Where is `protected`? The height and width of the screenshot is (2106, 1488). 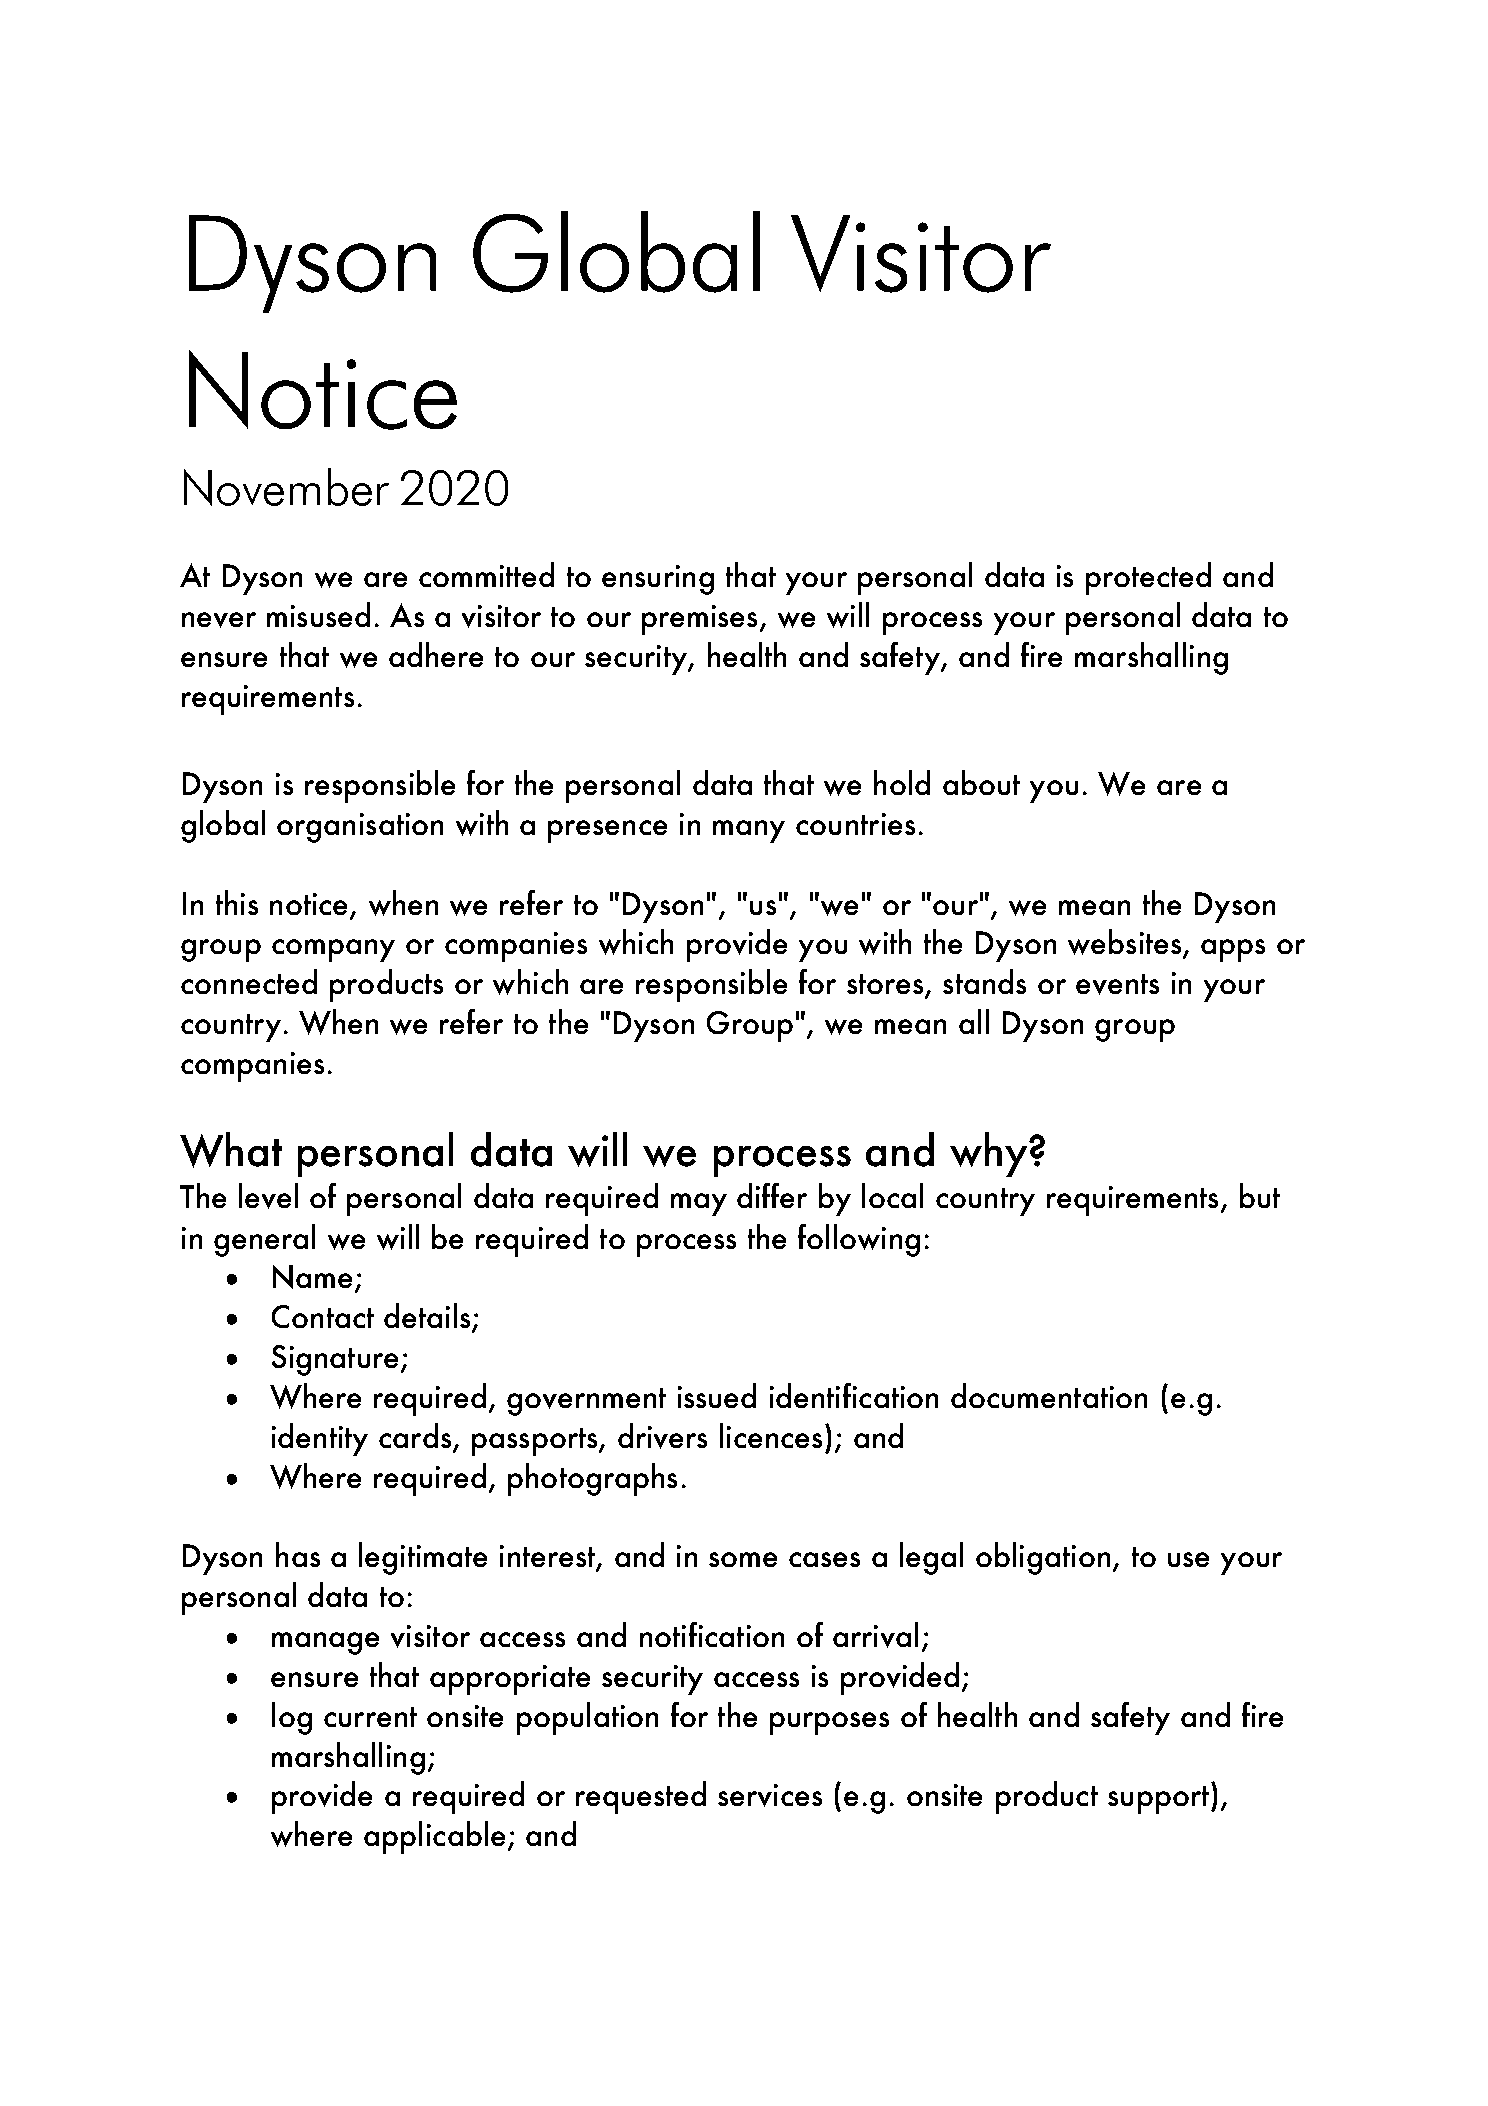 protected is located at coordinates (1148, 578).
